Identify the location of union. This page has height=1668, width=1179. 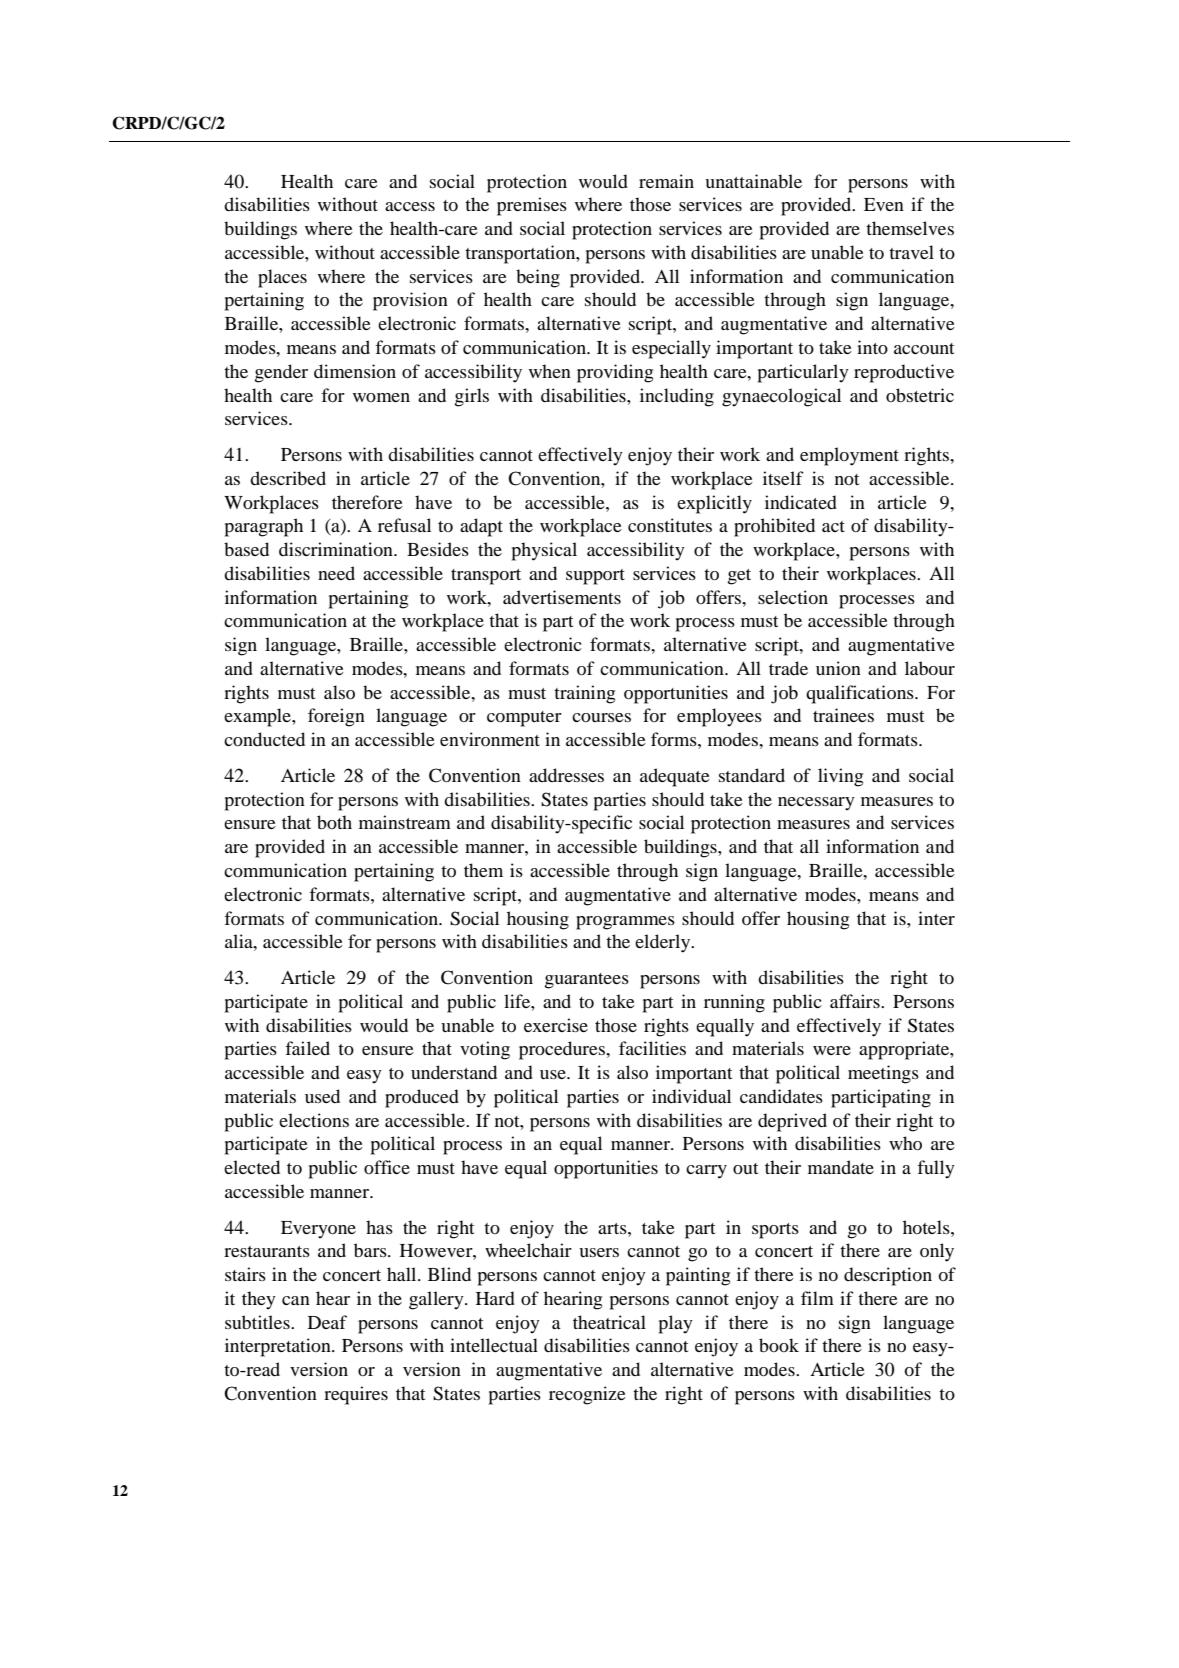
(838, 668).
